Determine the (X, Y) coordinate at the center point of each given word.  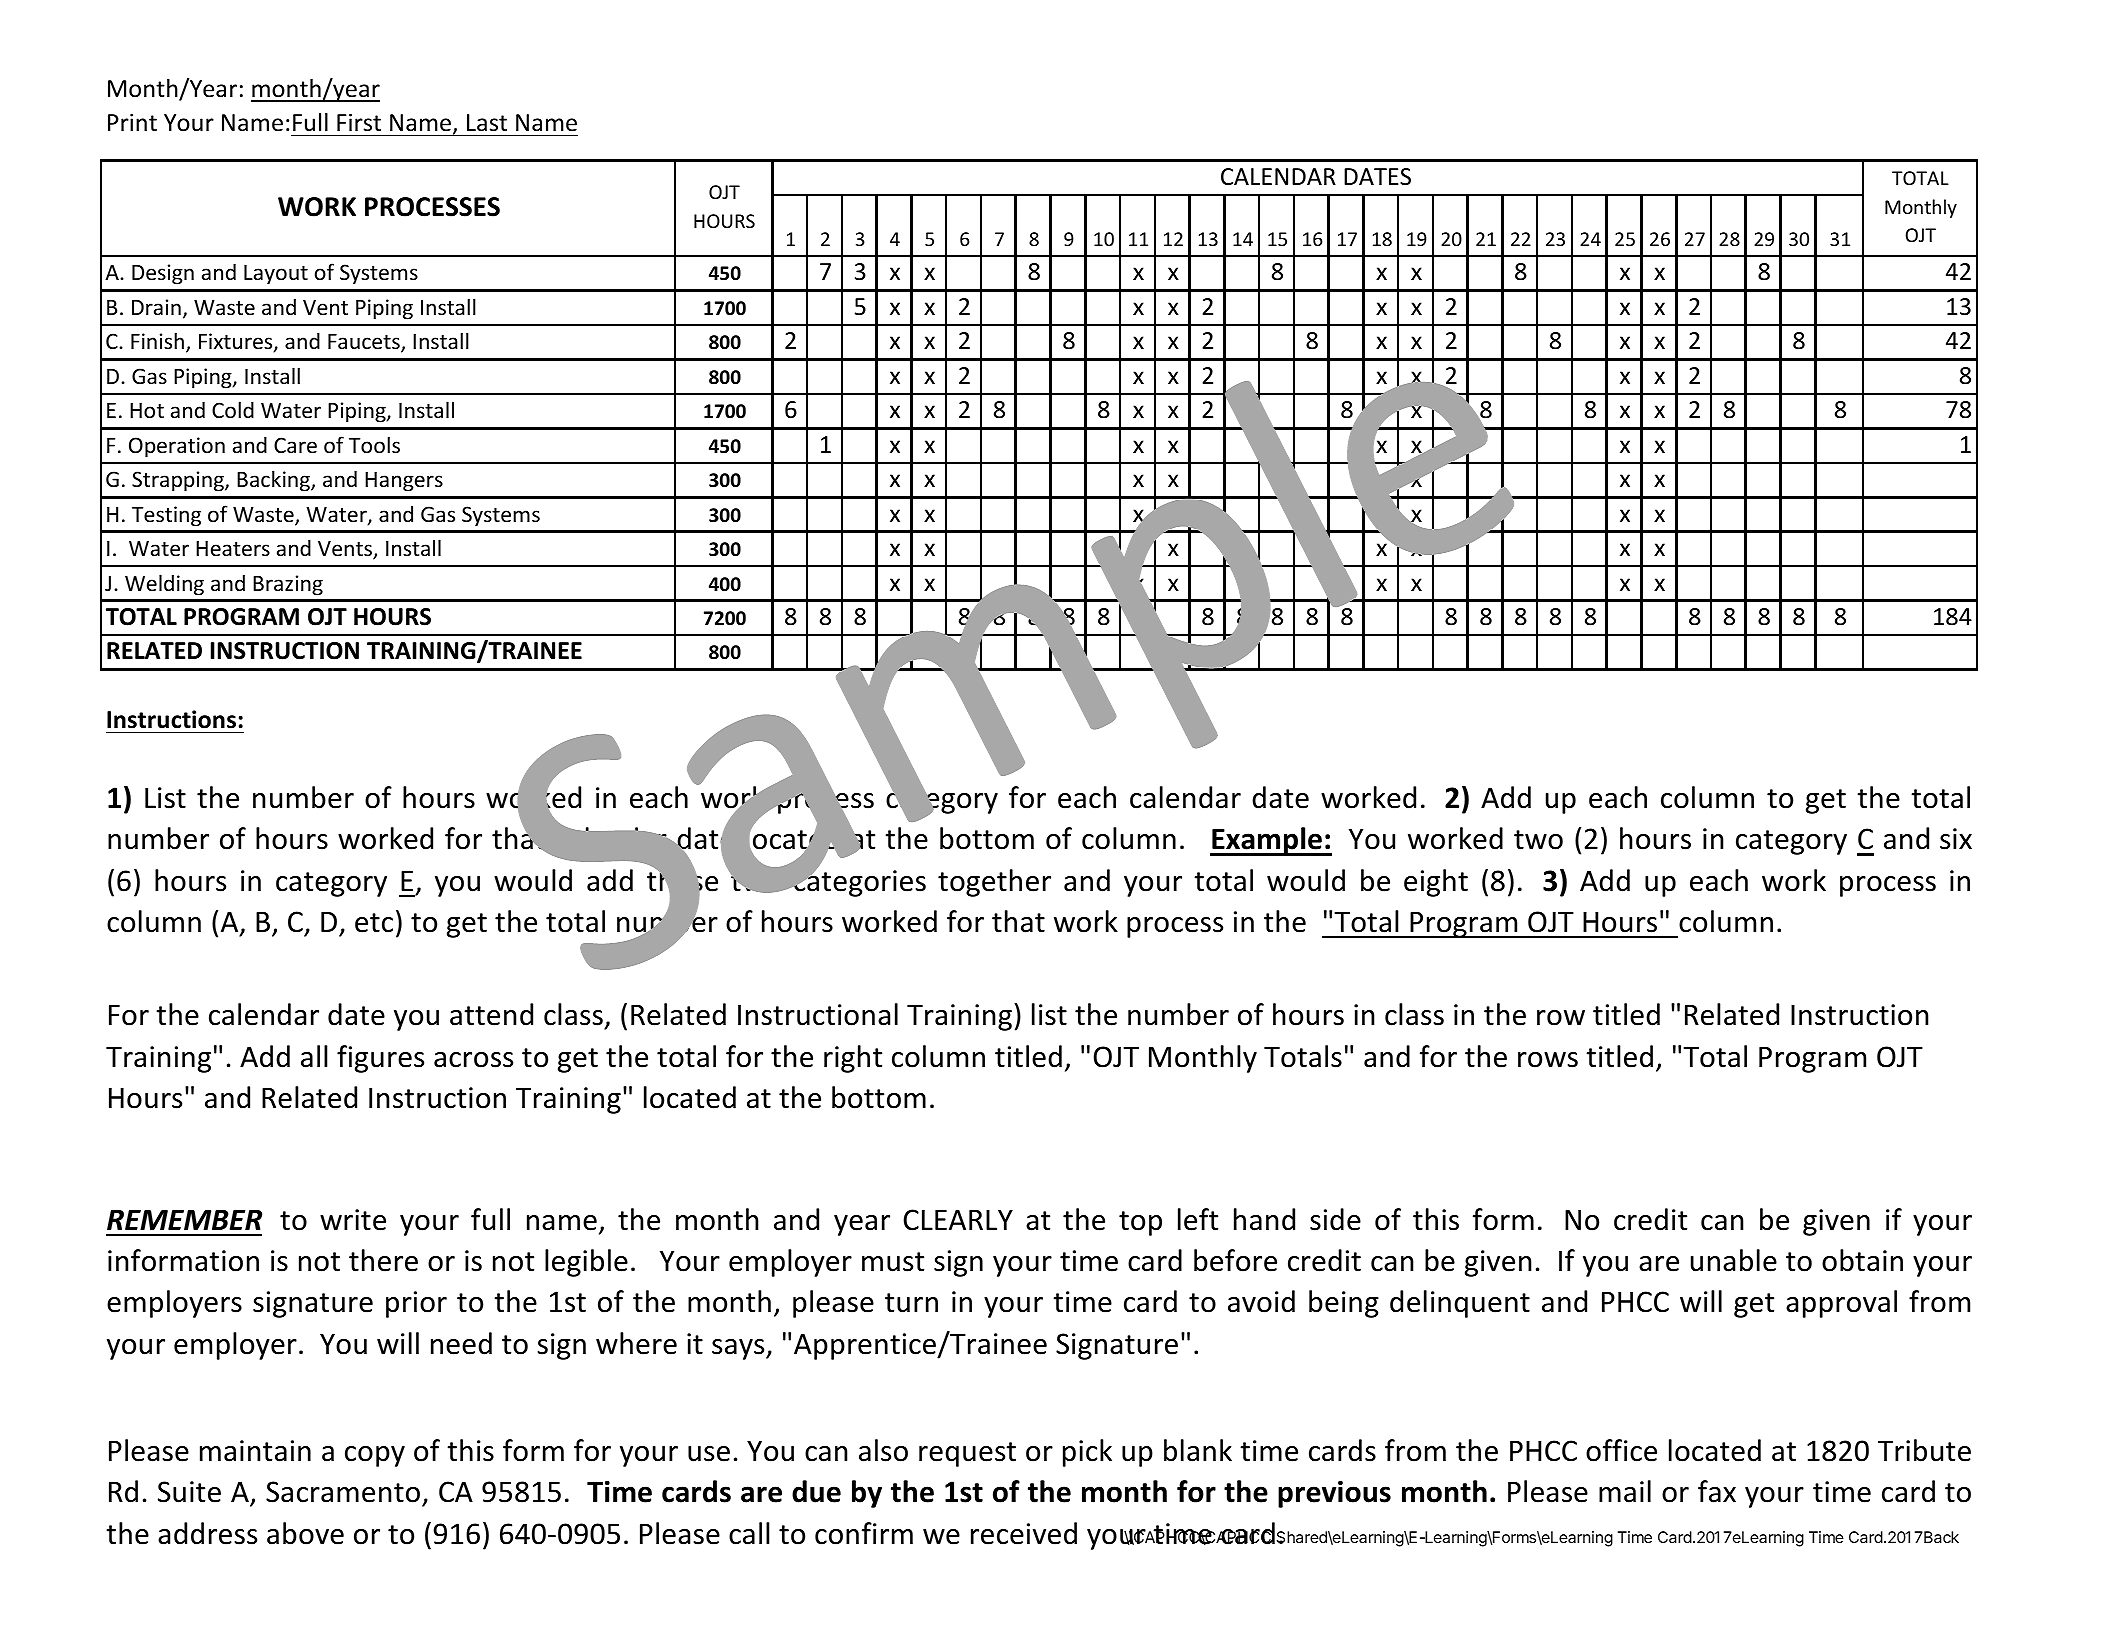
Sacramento (344, 1493)
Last (487, 123)
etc (374, 923)
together (994, 883)
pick (1087, 1453)
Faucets (365, 343)
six (1956, 839)
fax (1717, 1491)
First (359, 123)
